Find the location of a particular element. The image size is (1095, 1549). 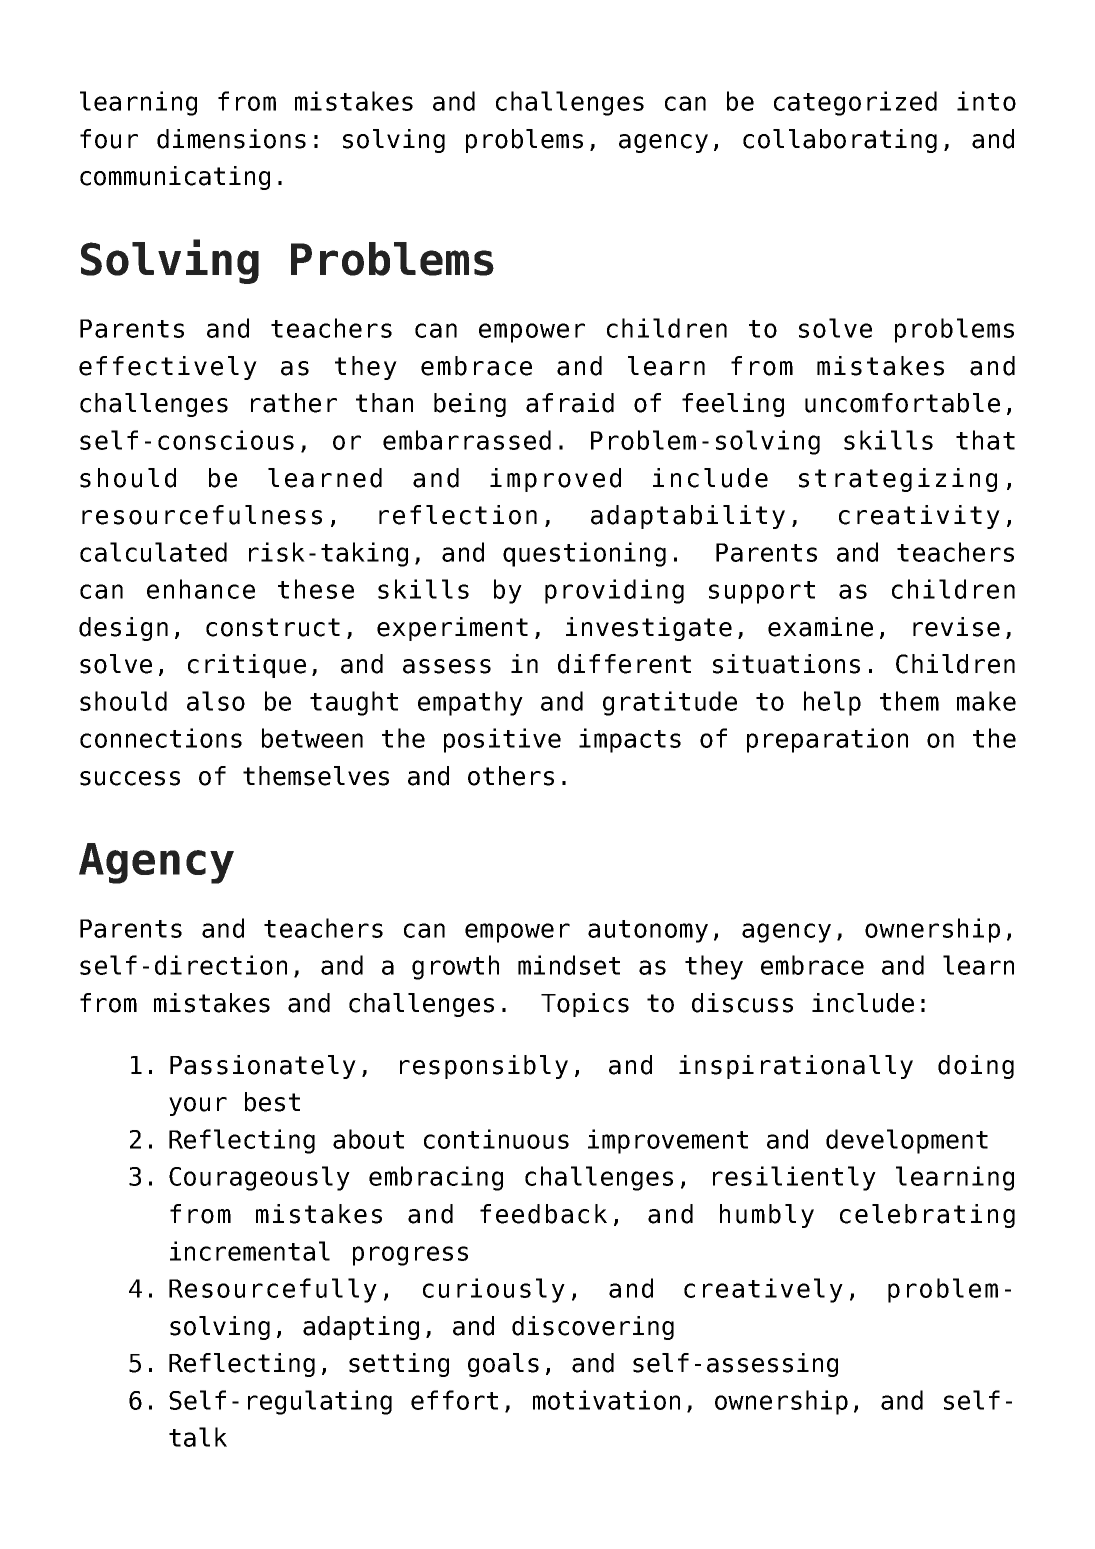

categorized is located at coordinates (855, 103).
